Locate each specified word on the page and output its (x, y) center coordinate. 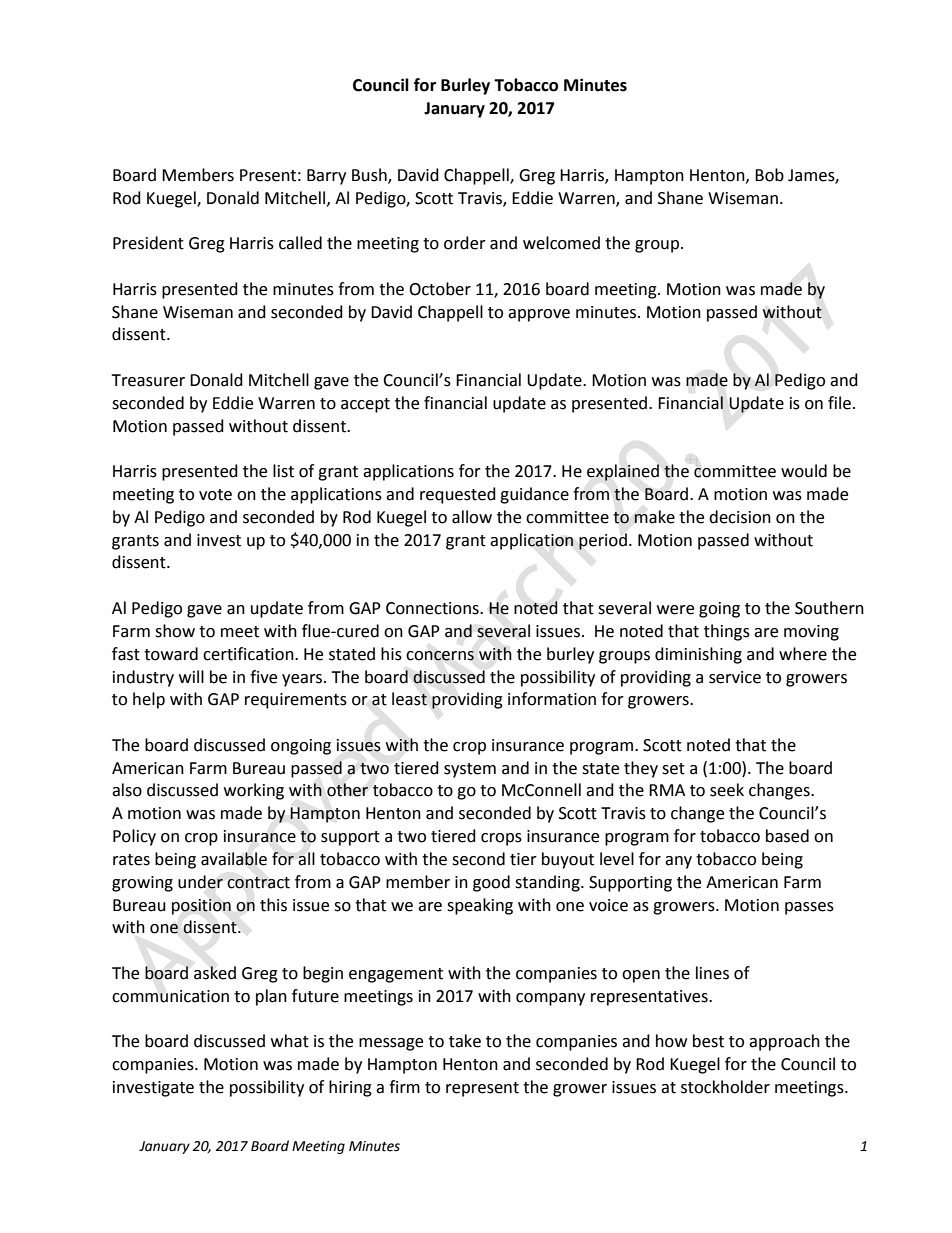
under (200, 882)
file (839, 403)
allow (472, 517)
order (465, 243)
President (148, 243)
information (552, 699)
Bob (769, 175)
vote (215, 495)
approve (539, 315)
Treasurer (148, 380)
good (491, 883)
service (735, 677)
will (191, 676)
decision (740, 517)
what (290, 1041)
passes (809, 908)
